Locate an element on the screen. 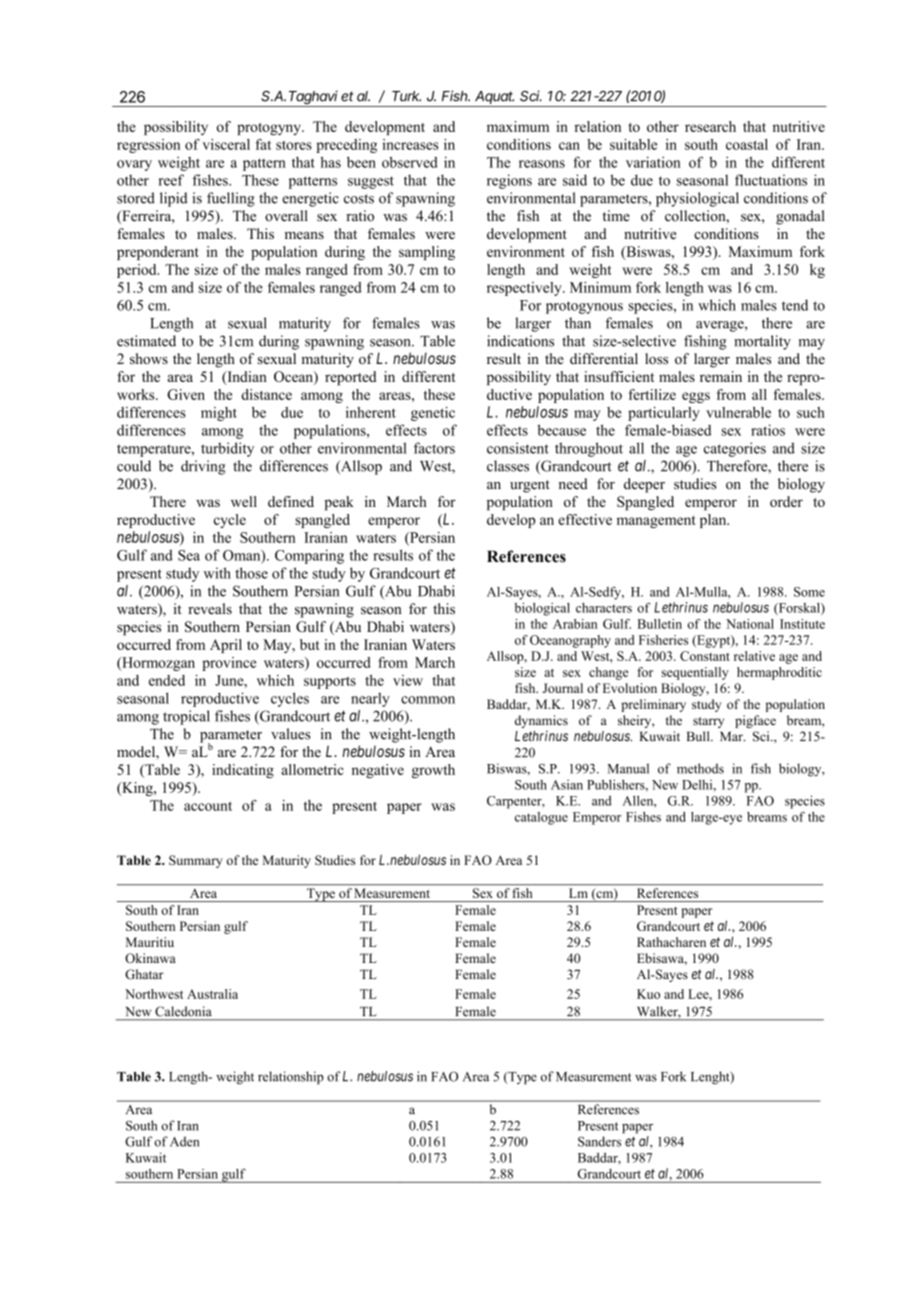 This screenshot has height=1308, width=924. Kuo is located at coordinates (648, 994).
